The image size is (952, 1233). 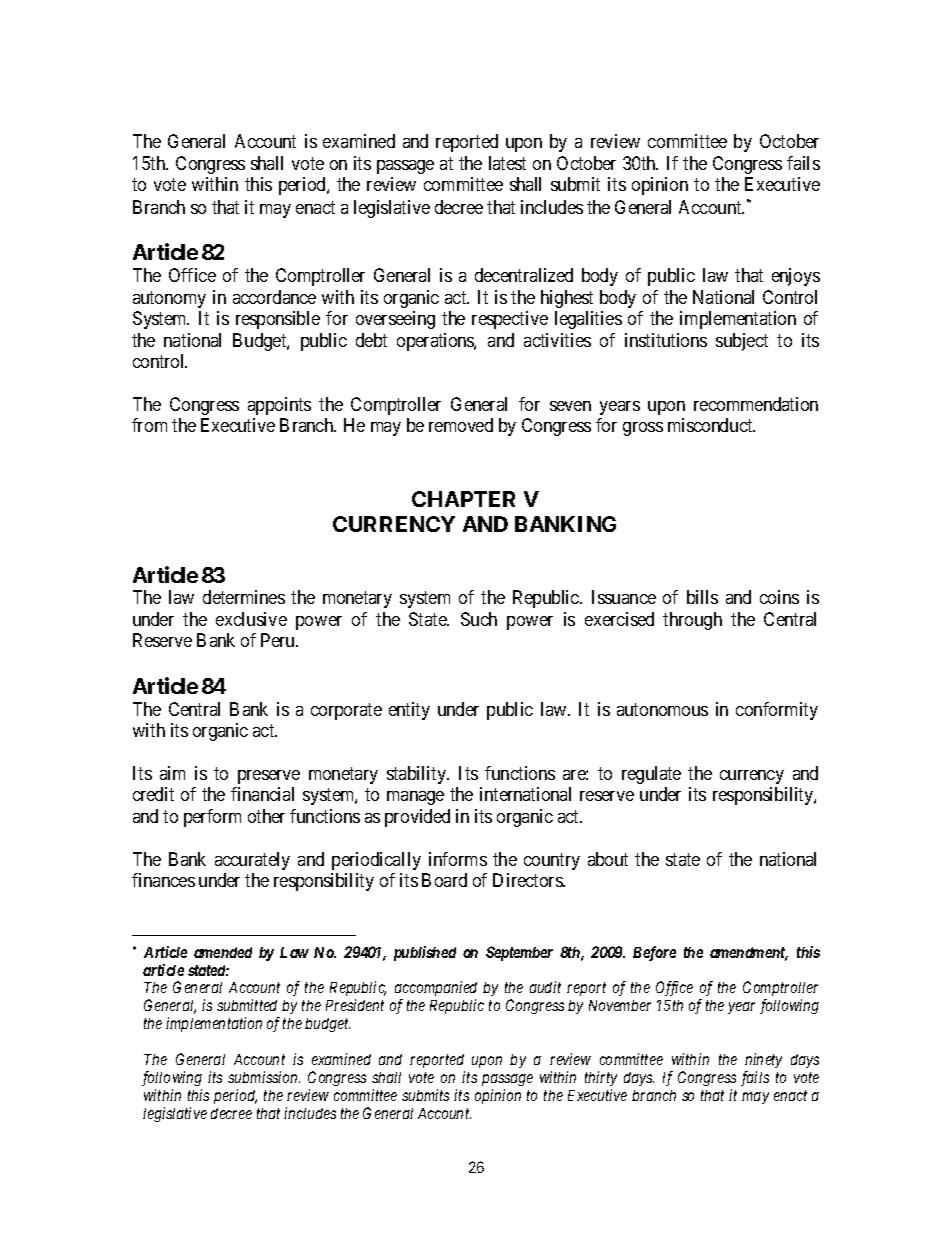 I want to click on submission, so click(x=264, y=1077).
